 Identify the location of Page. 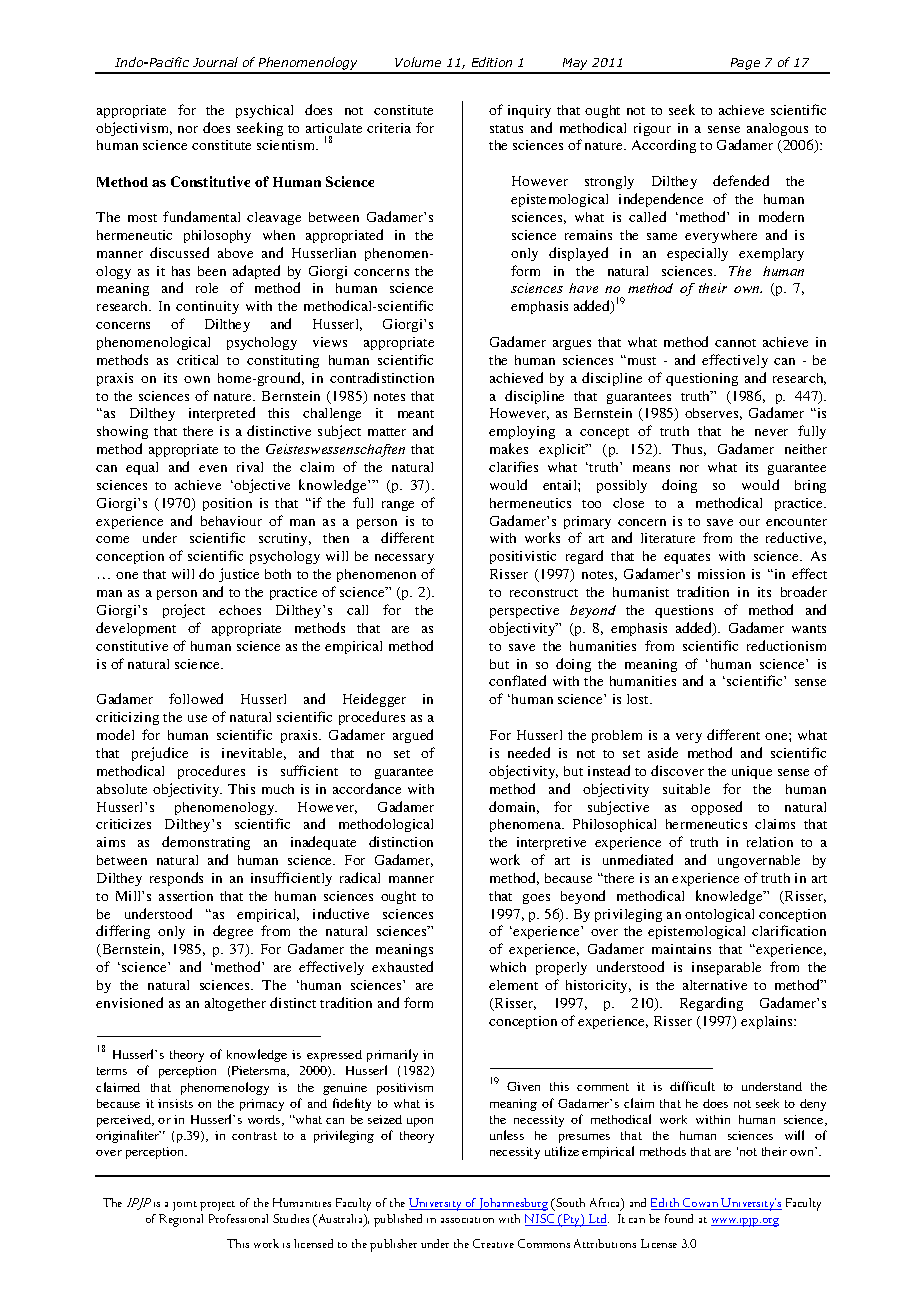
(745, 65).
